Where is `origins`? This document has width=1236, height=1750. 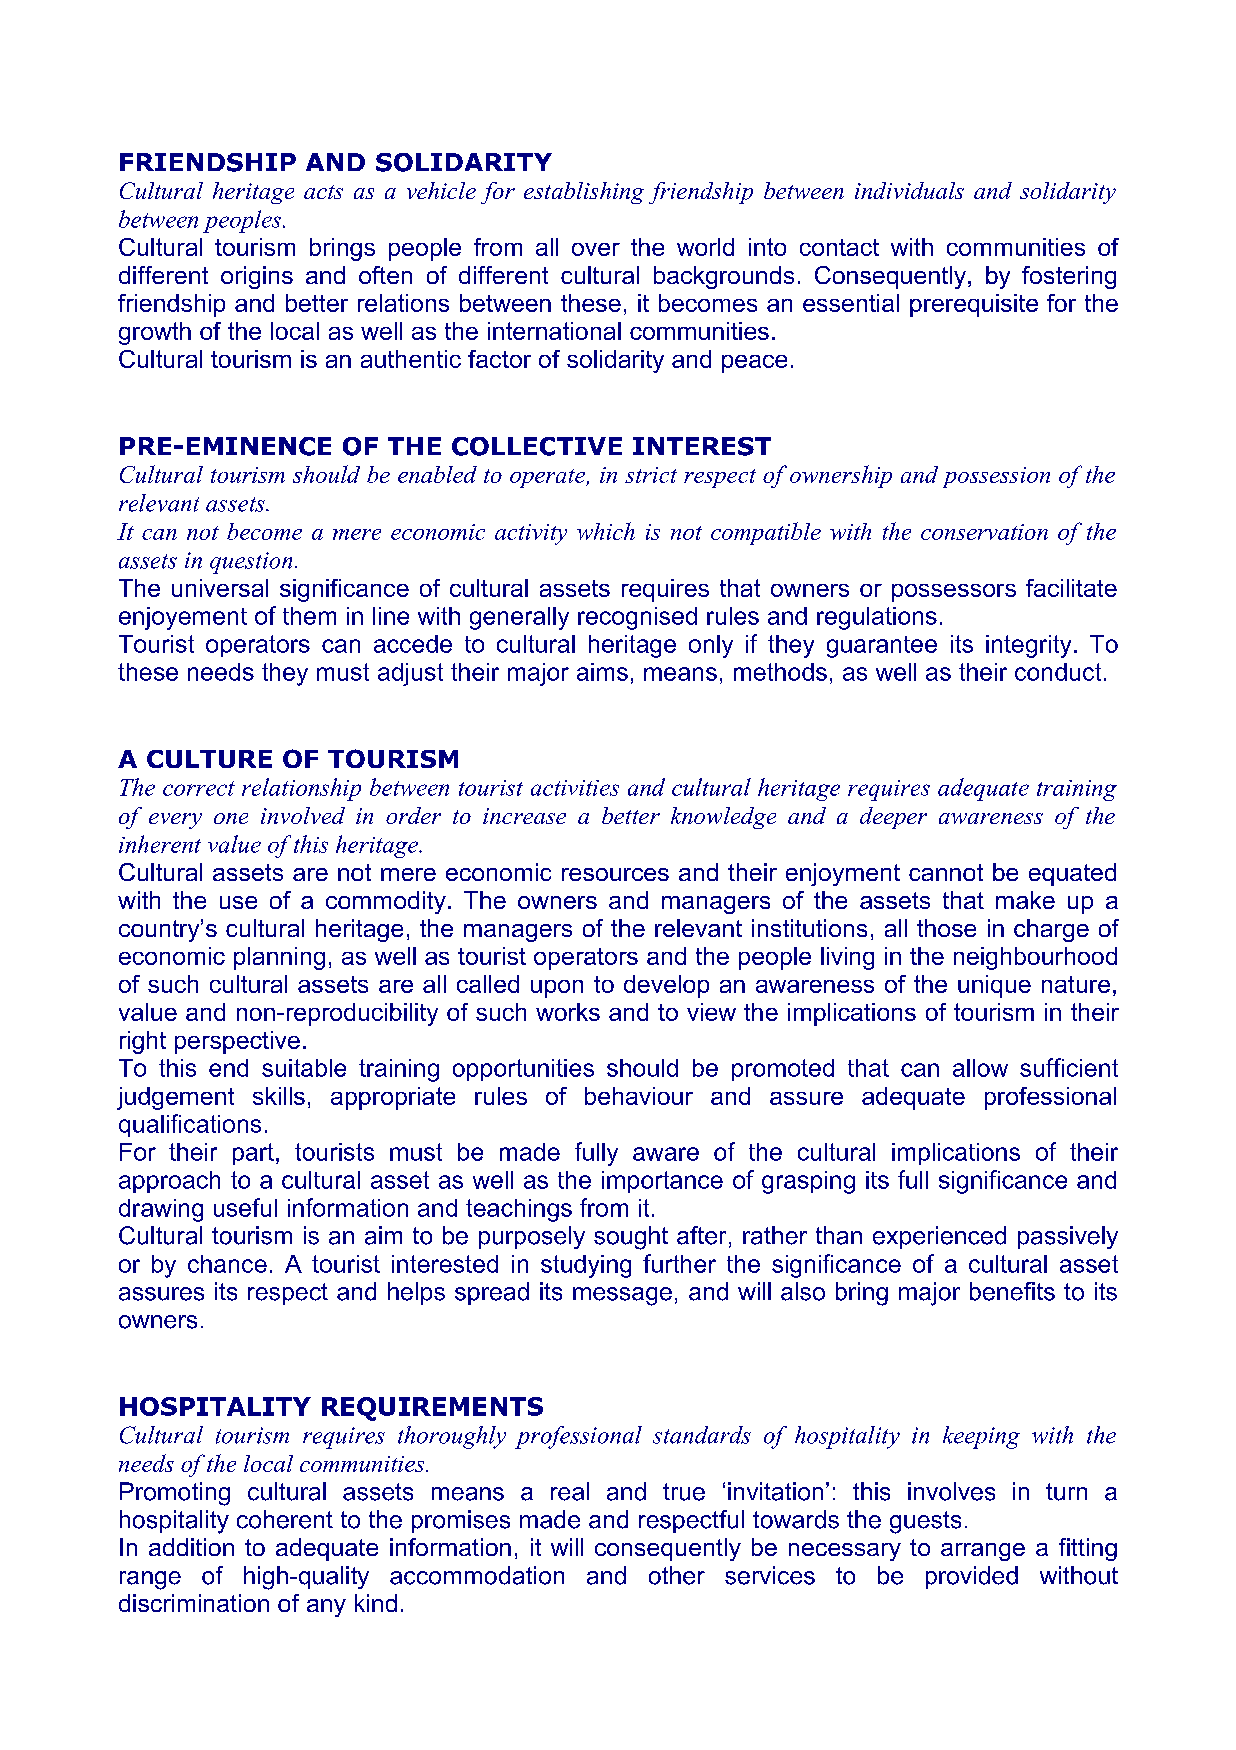
origins is located at coordinates (257, 277).
